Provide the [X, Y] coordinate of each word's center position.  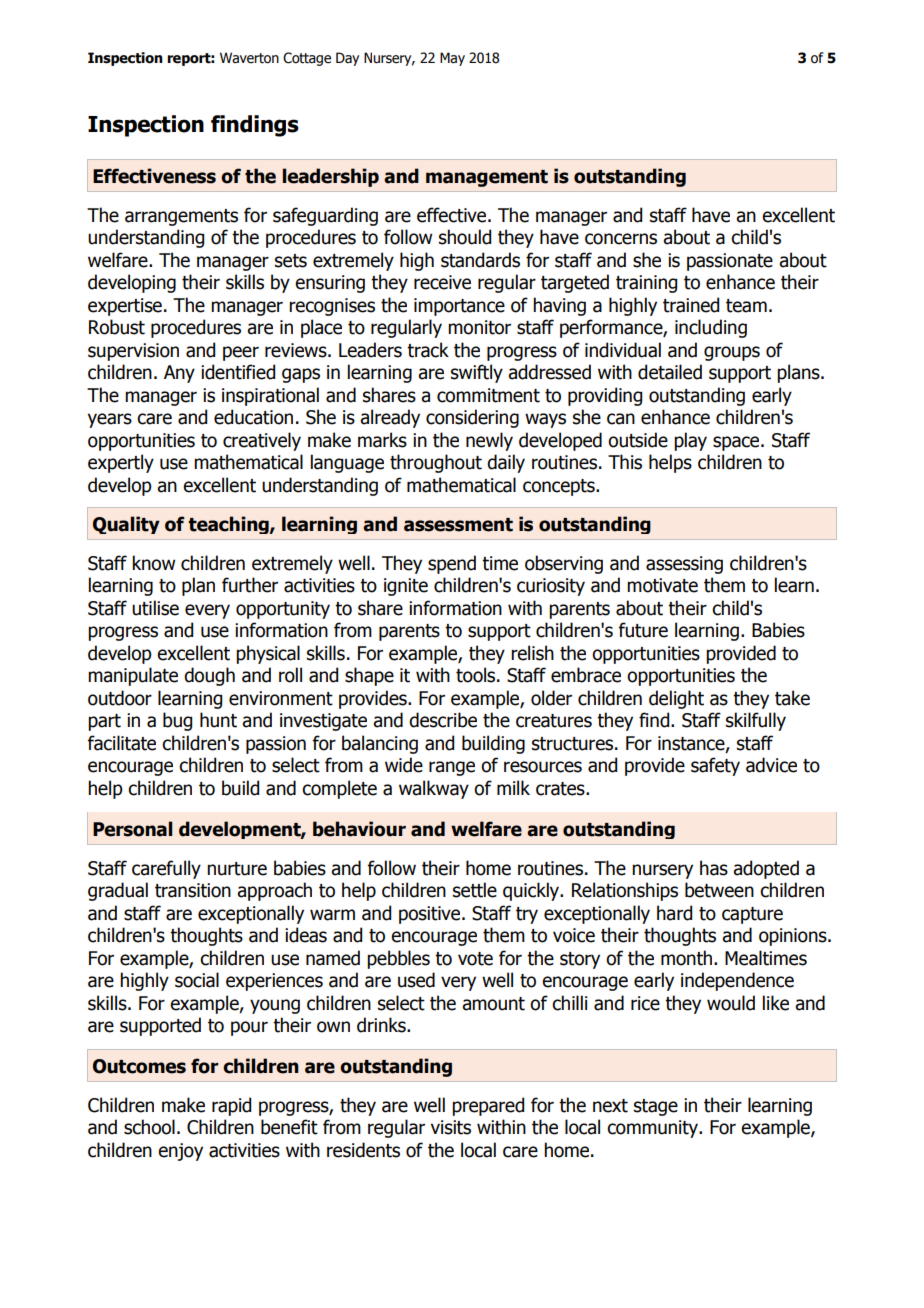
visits [451, 1127]
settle [475, 890]
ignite [406, 587]
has [714, 868]
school [149, 1127]
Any [179, 374]
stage [656, 1107]
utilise [155, 608]
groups [732, 353]
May [452, 59]
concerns [621, 239]
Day [347, 59]
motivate [662, 585]
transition [193, 890]
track [428, 350]
